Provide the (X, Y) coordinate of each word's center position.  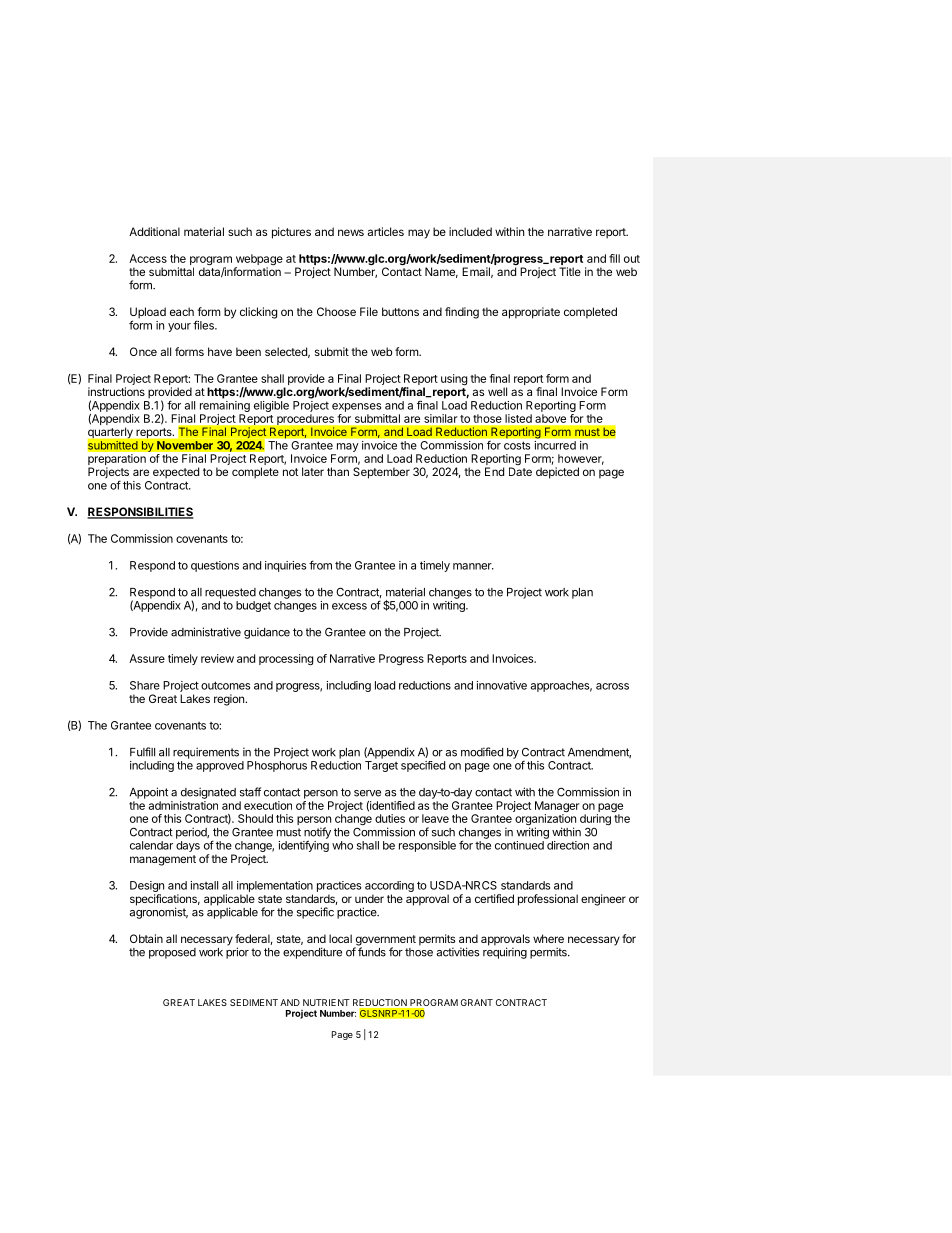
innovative (502, 685)
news (351, 232)
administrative (206, 632)
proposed (172, 953)
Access (148, 258)
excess (349, 606)
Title (570, 271)
